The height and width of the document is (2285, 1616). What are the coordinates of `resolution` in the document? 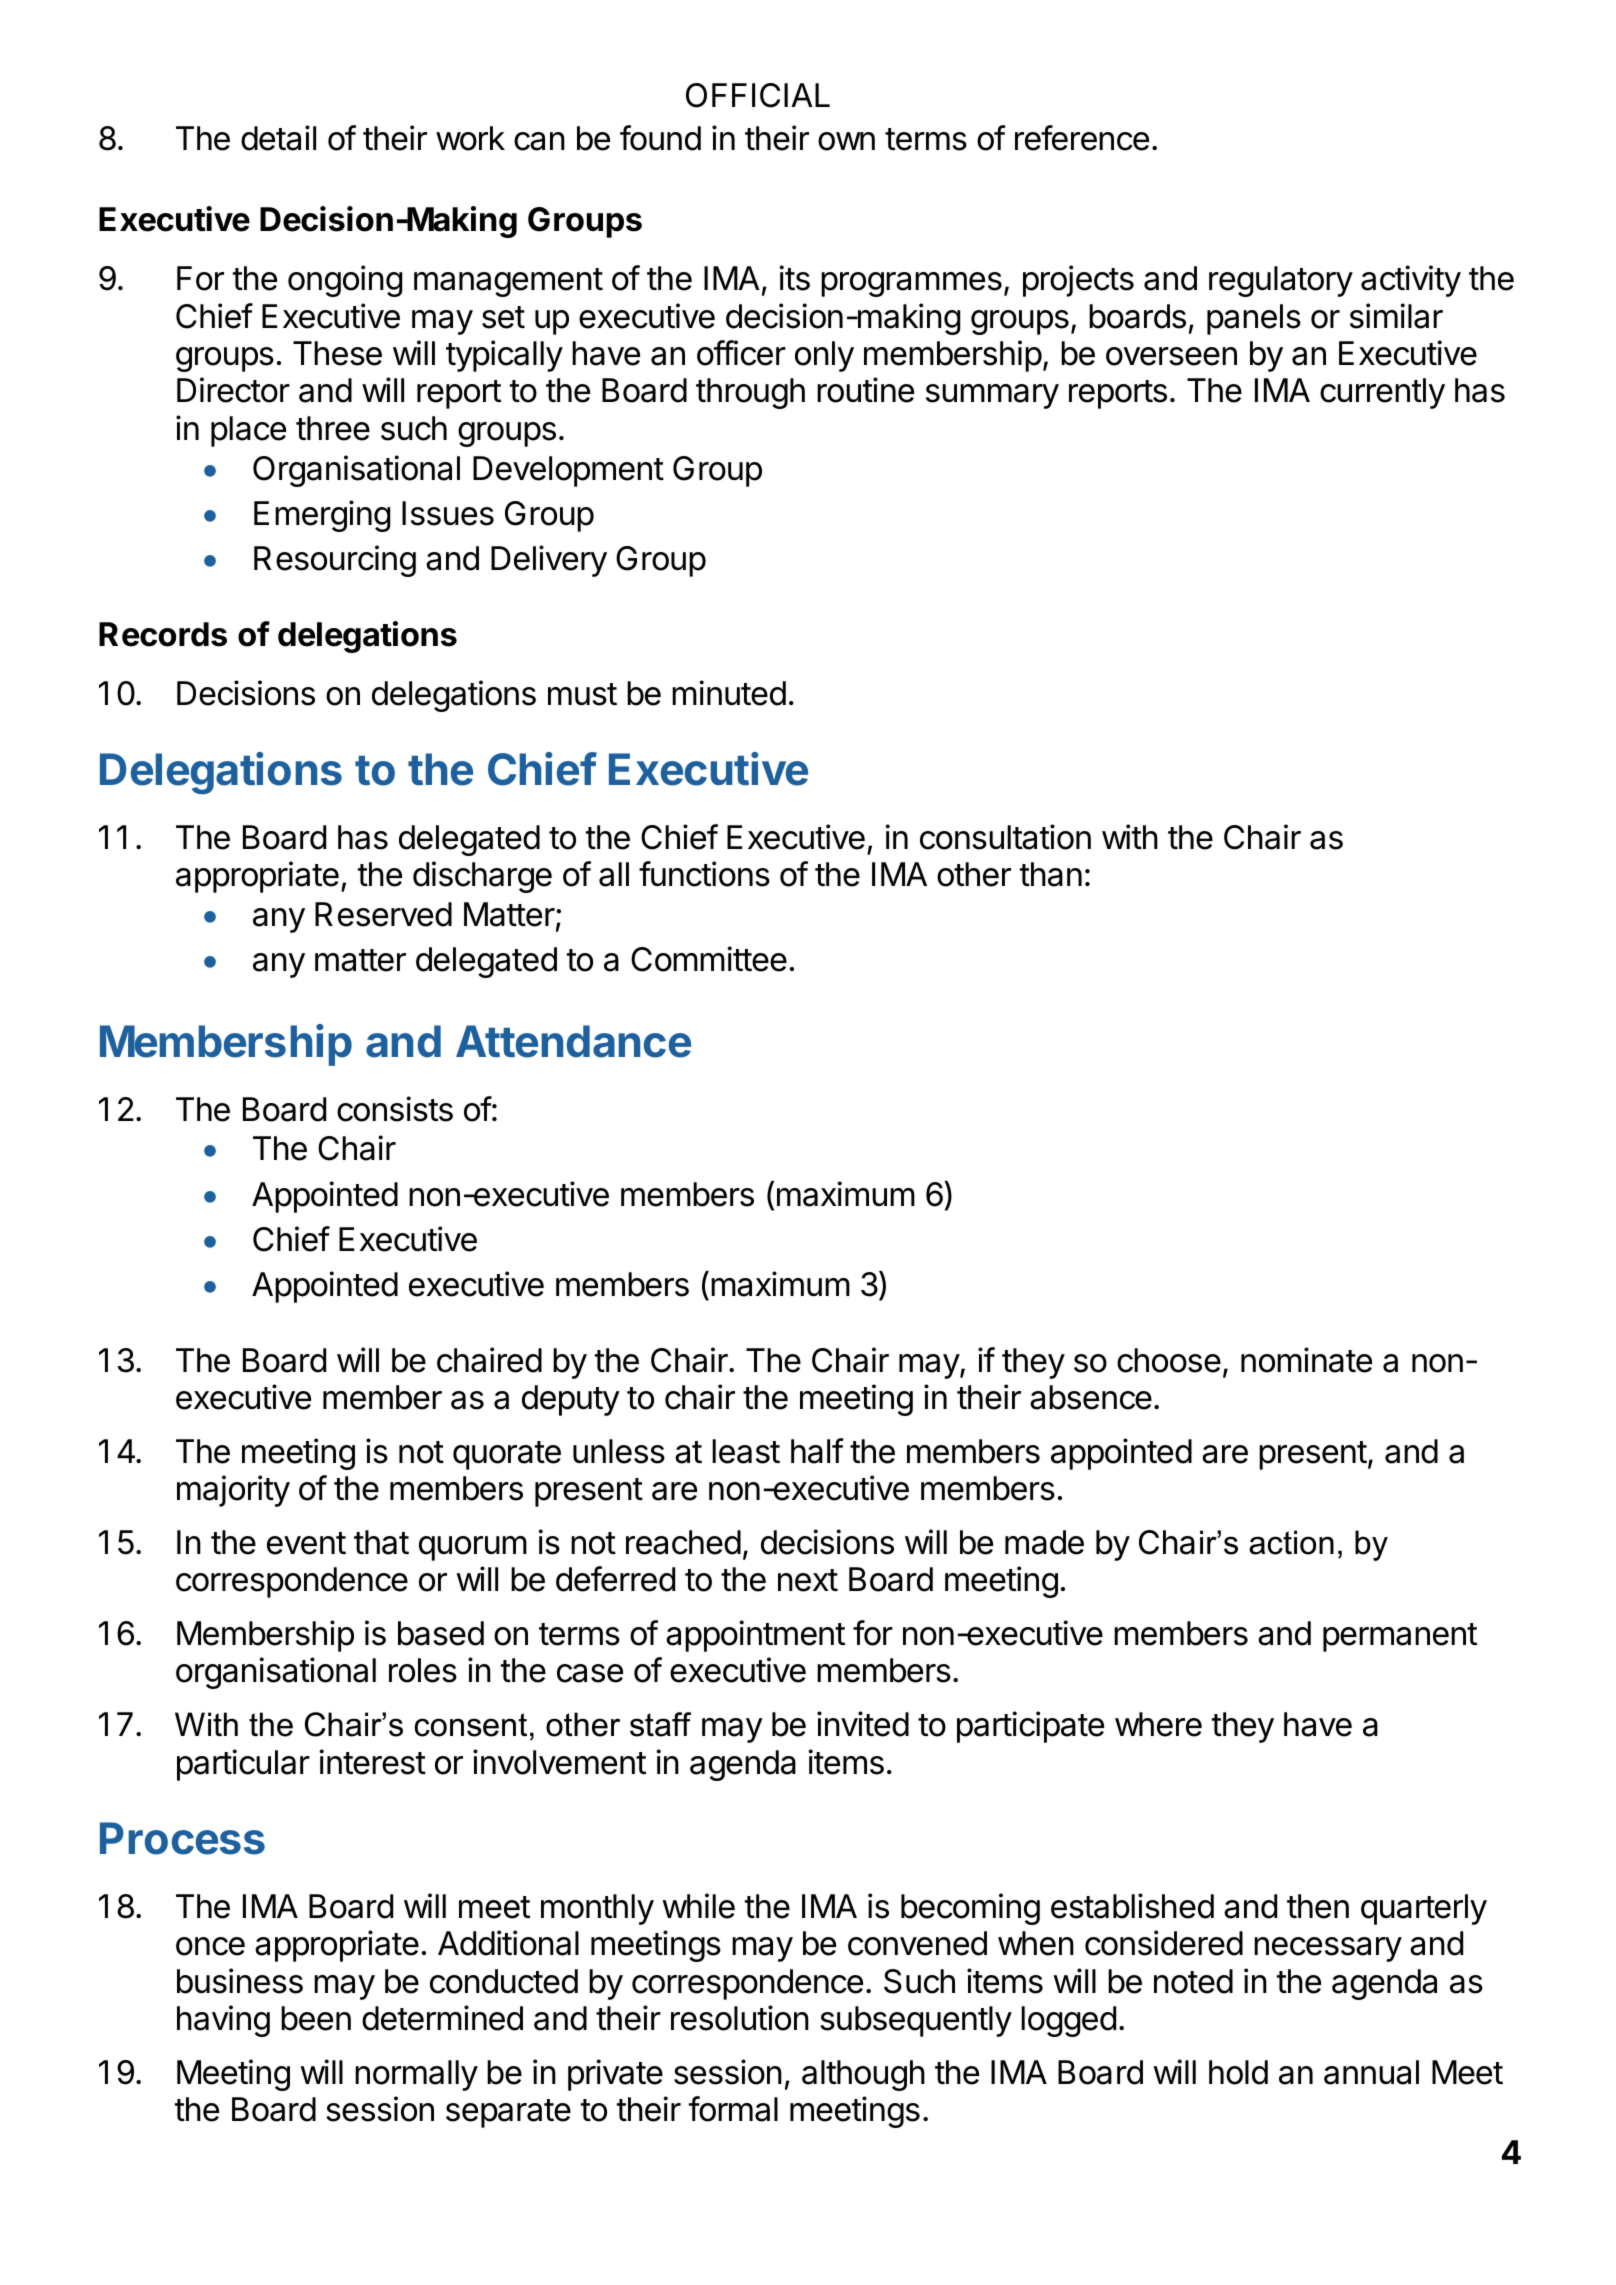 It's located at (740, 2018).
